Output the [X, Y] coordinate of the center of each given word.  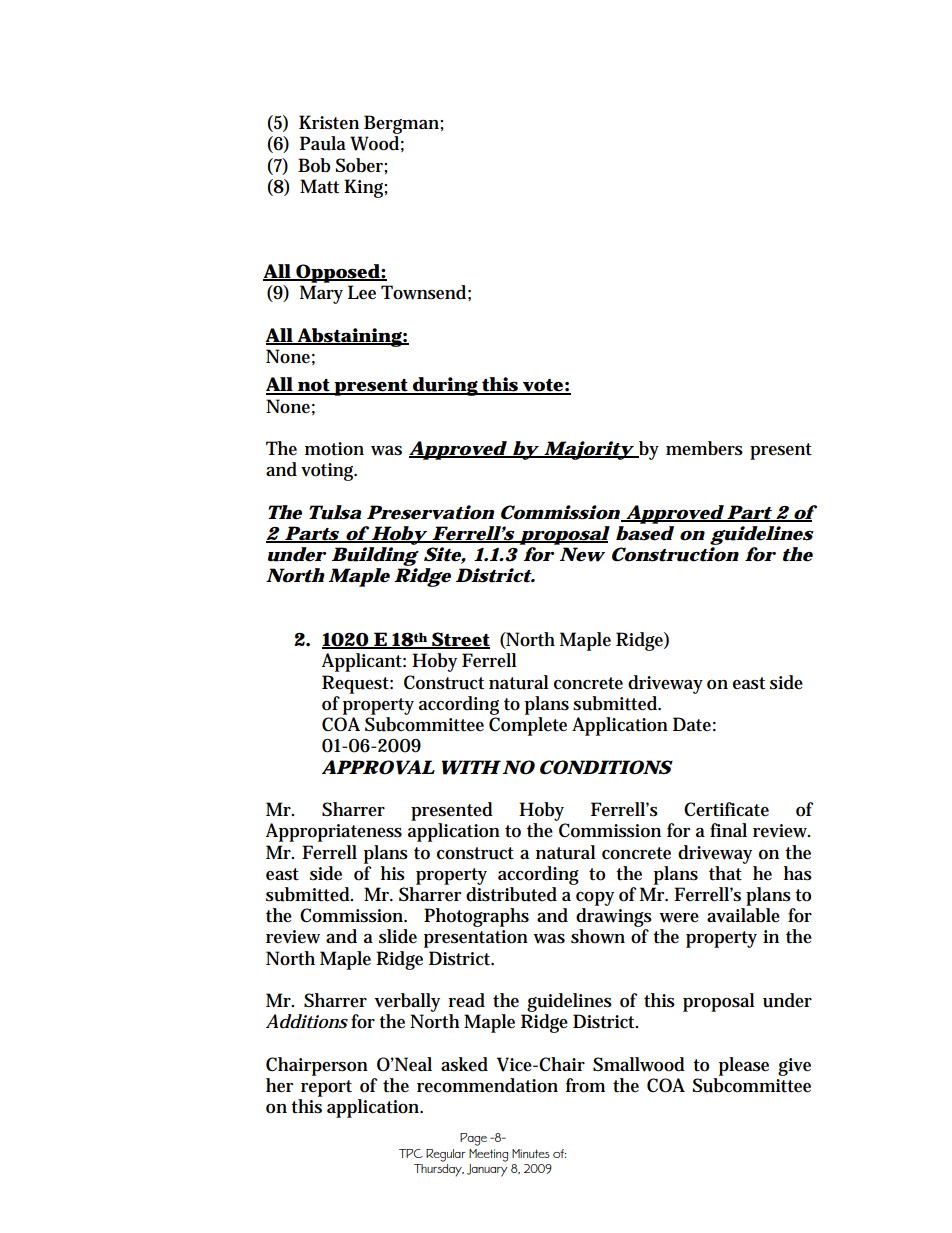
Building [375, 558]
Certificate [726, 809]
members [704, 448]
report [326, 1088]
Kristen [329, 122]
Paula [323, 143]
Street [460, 640]
